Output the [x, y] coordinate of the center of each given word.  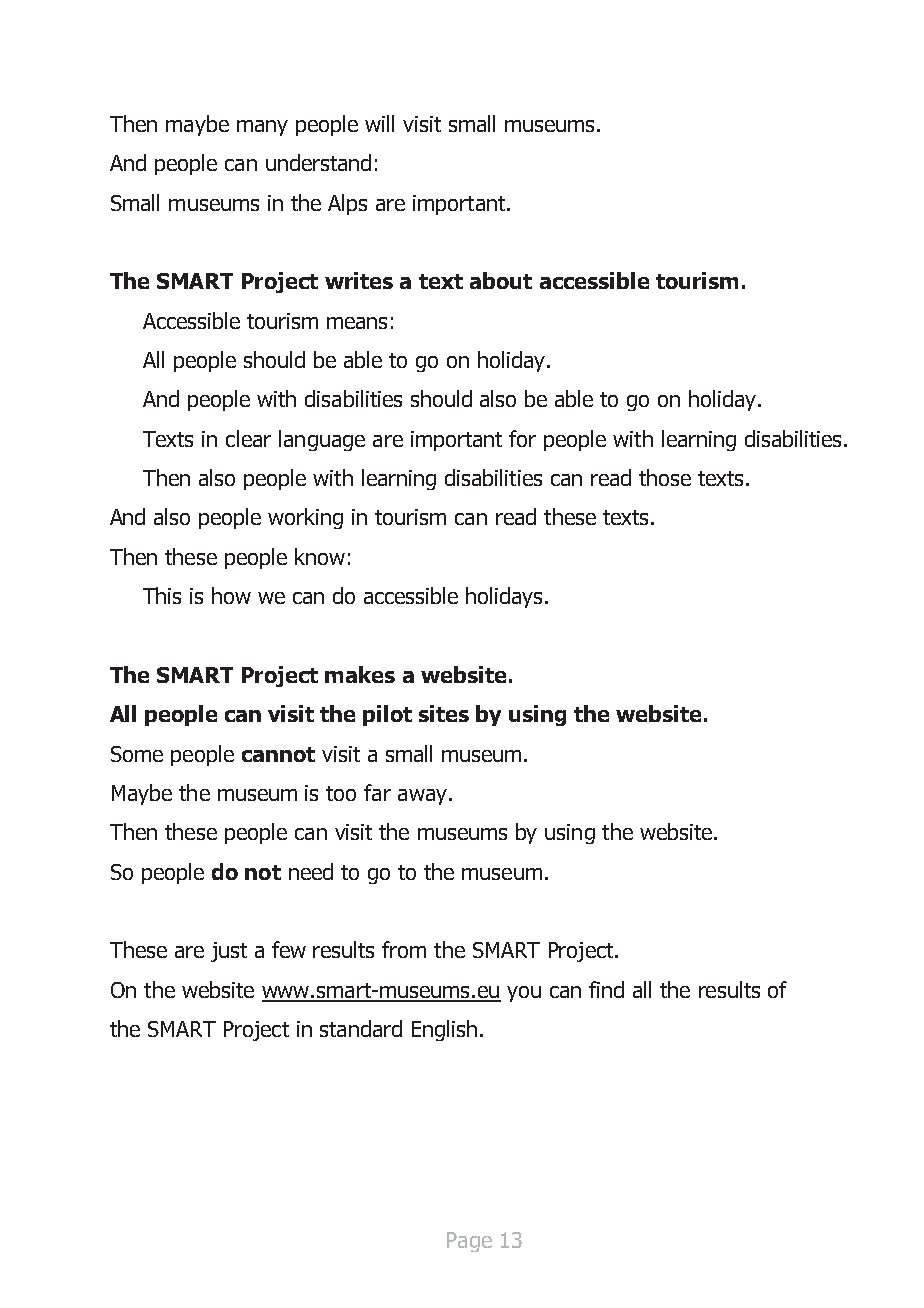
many [262, 128]
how [231, 595]
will [379, 123]
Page [469, 1242]
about [501, 280]
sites [444, 713]
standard [361, 1028]
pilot [387, 715]
